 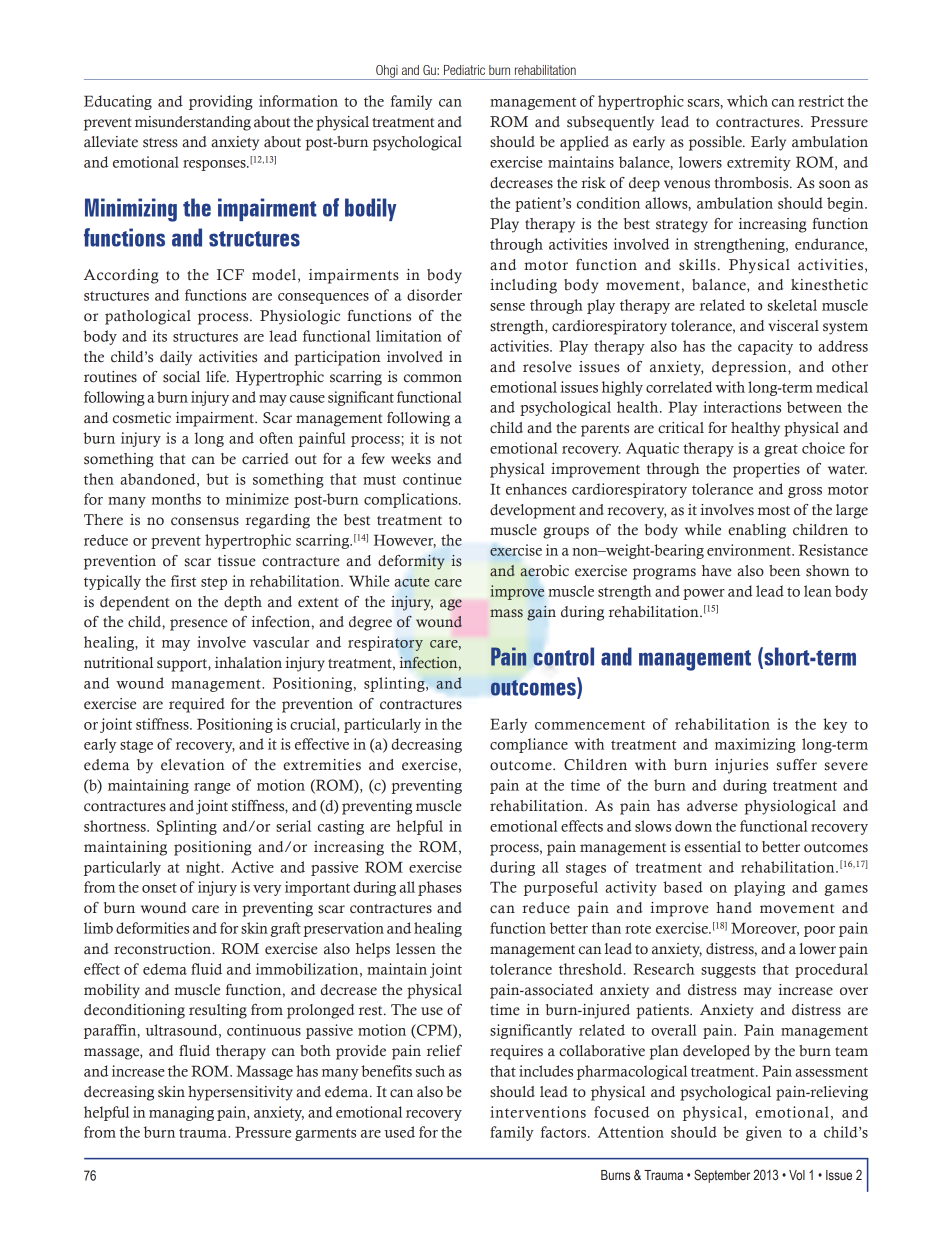 I want to click on Pediatric, so click(x=464, y=70).
